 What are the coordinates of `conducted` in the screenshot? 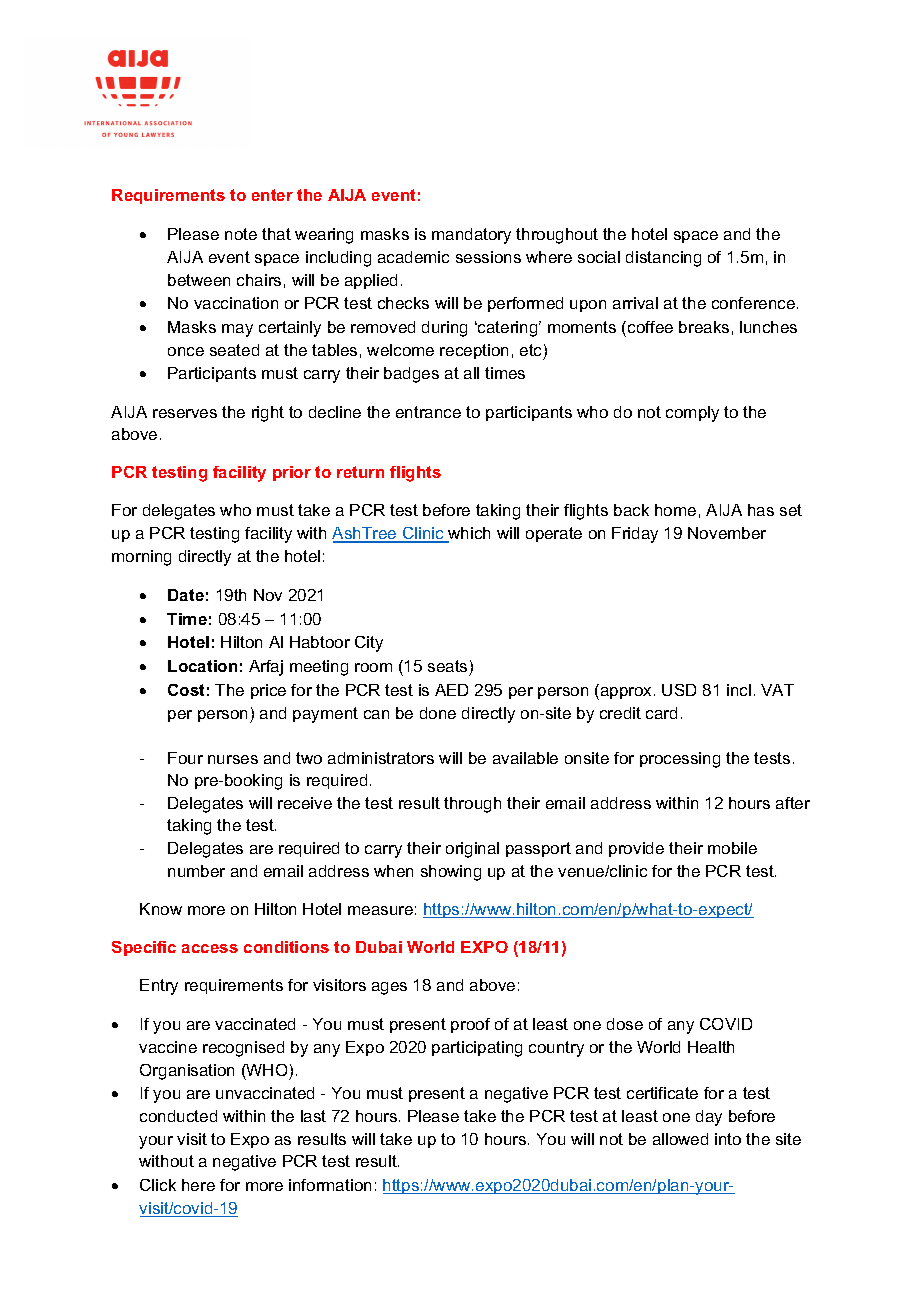 It's located at (178, 1116).
